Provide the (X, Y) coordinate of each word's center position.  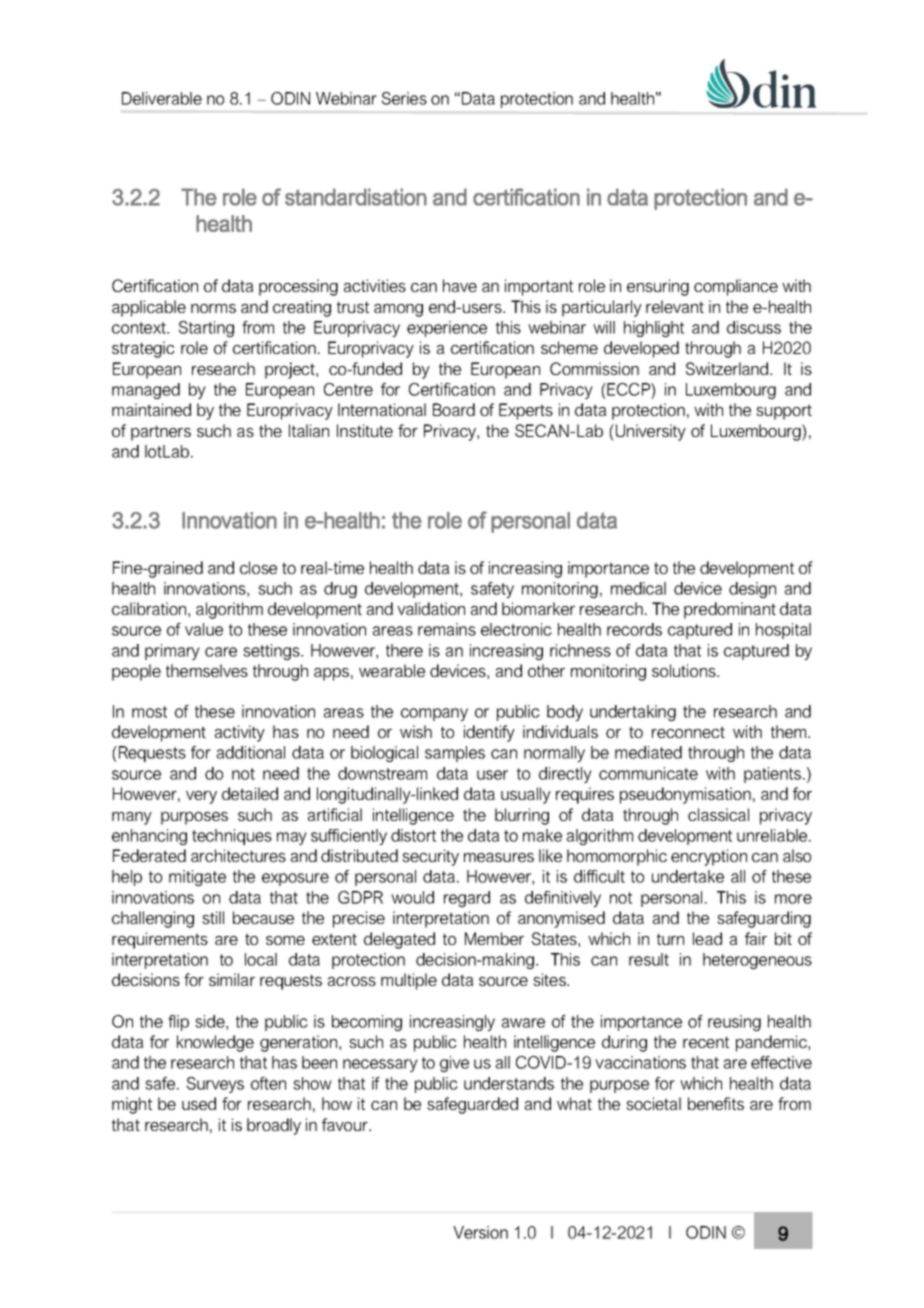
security (430, 857)
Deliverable (162, 98)
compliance (736, 287)
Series (404, 98)
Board (454, 409)
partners (161, 433)
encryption (709, 857)
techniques (232, 837)
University (649, 432)
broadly (274, 1126)
